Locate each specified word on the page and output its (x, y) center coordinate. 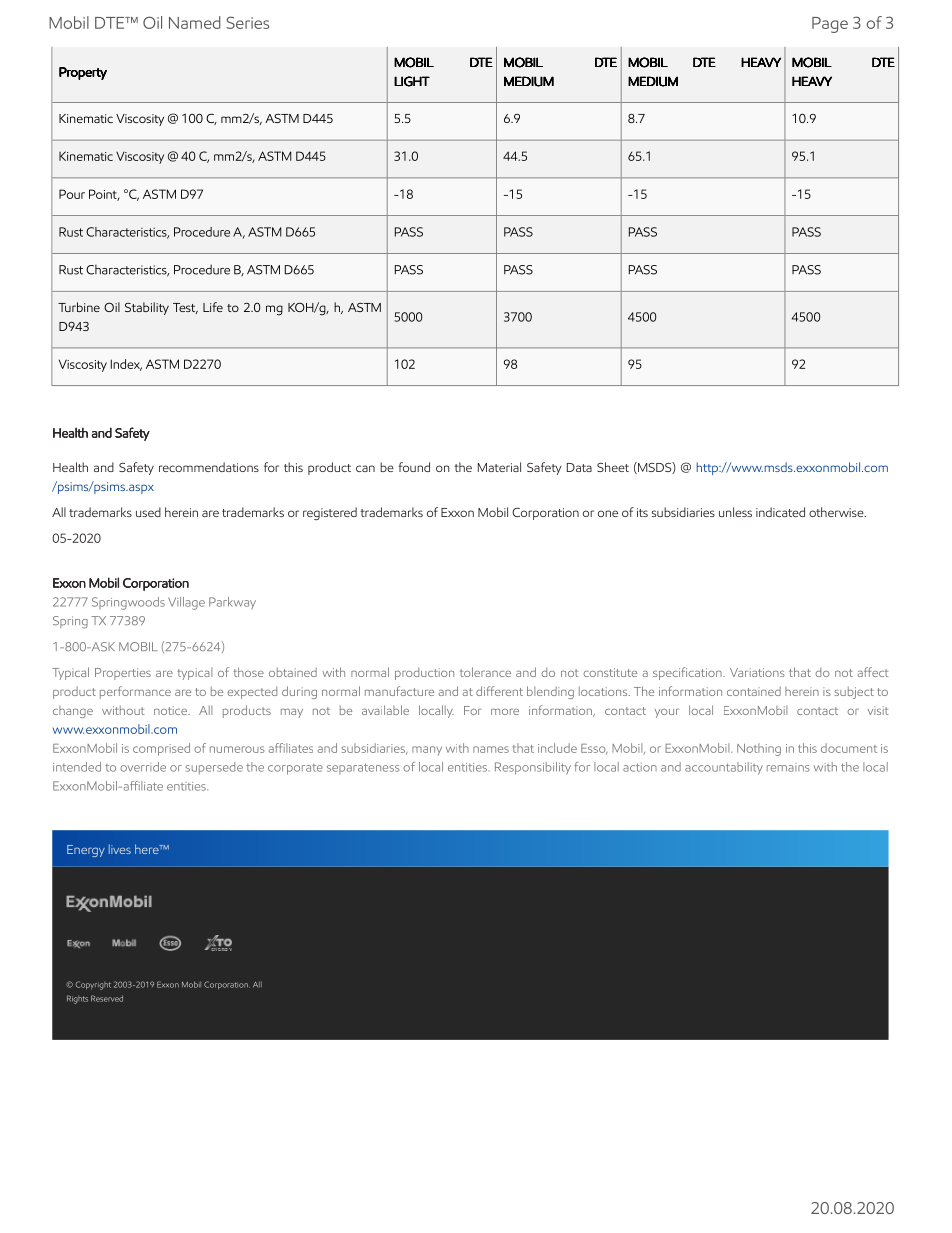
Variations (757, 672)
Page (830, 25)
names (491, 749)
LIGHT (412, 81)
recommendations (209, 467)
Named (195, 22)
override (143, 767)
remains (788, 767)
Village (186, 603)
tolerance (485, 672)
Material (499, 467)
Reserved (107, 998)
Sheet (613, 467)
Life (213, 307)
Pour (72, 194)
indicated (780, 512)
